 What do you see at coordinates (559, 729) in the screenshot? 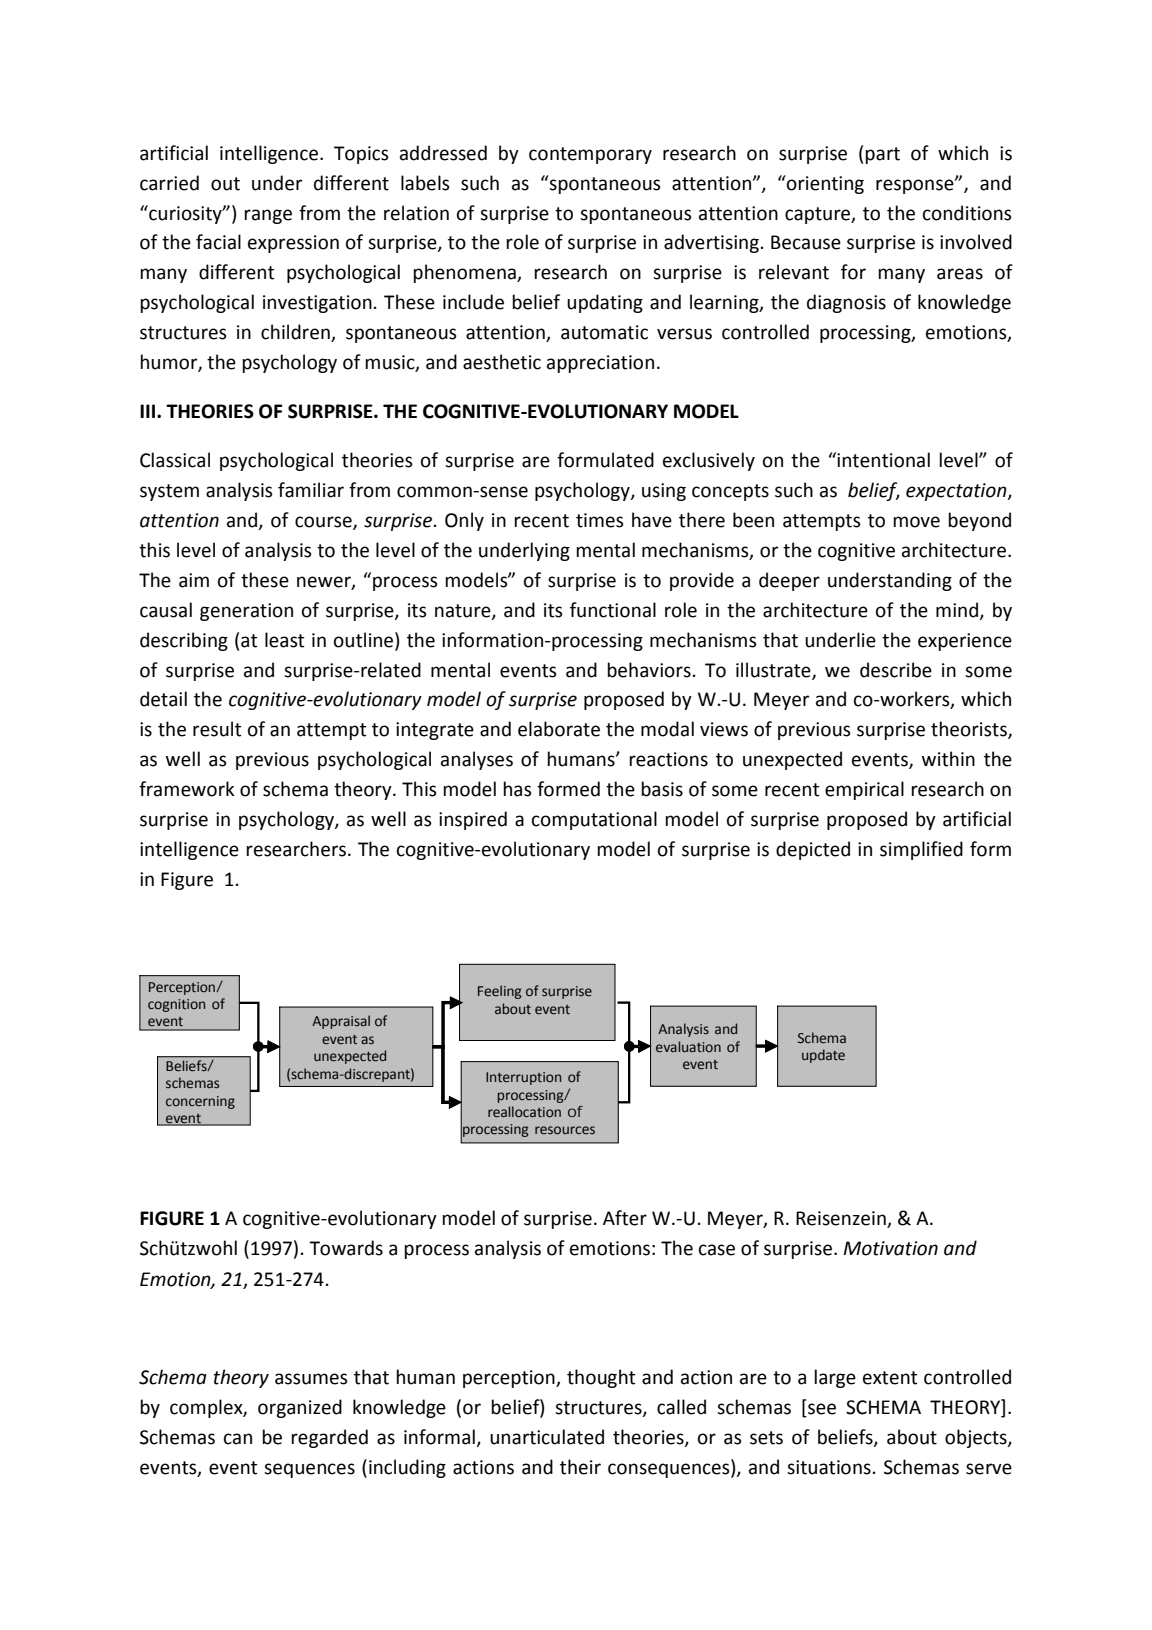
I see `elaborate` at bounding box center [559, 729].
